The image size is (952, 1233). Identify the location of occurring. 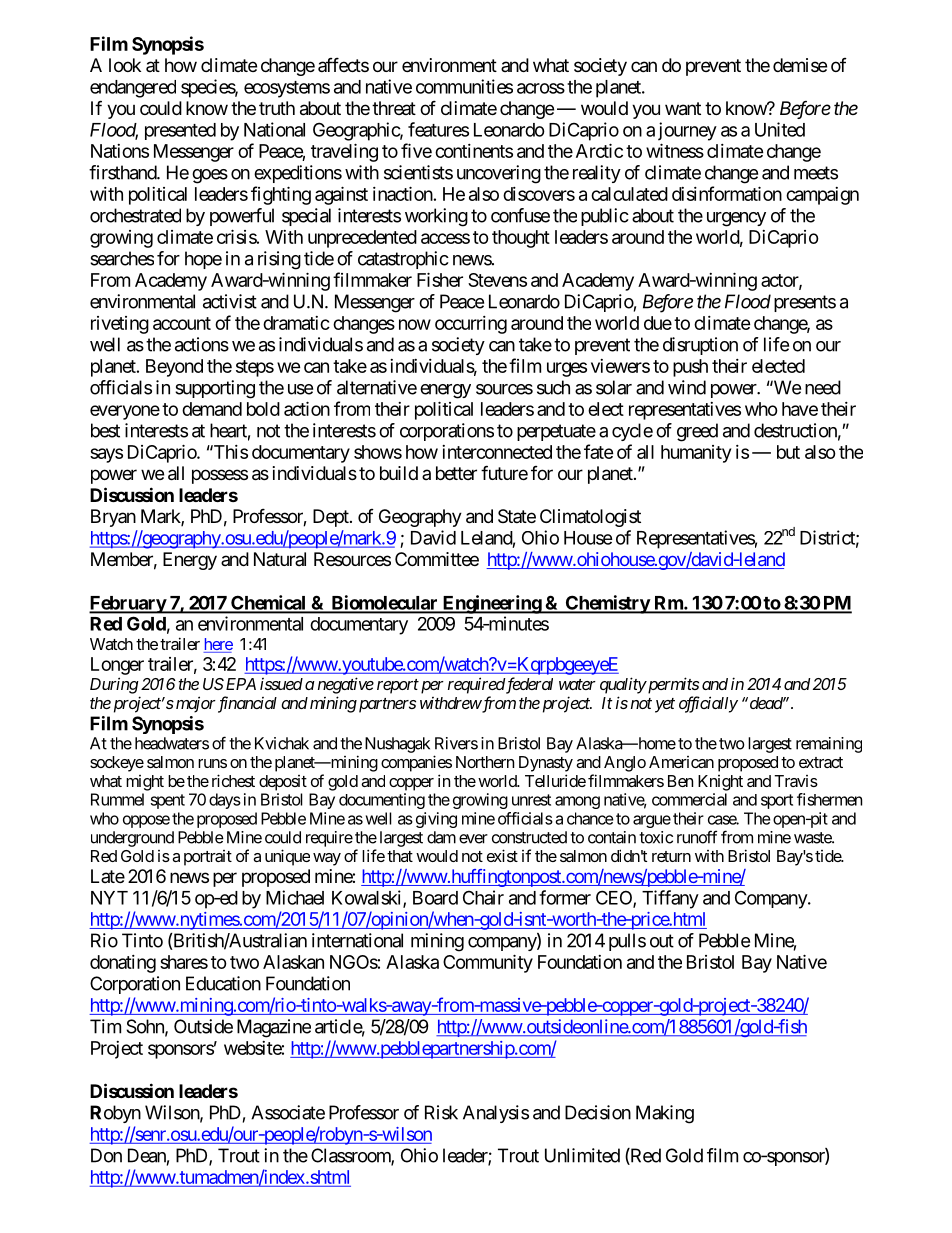
(471, 325).
